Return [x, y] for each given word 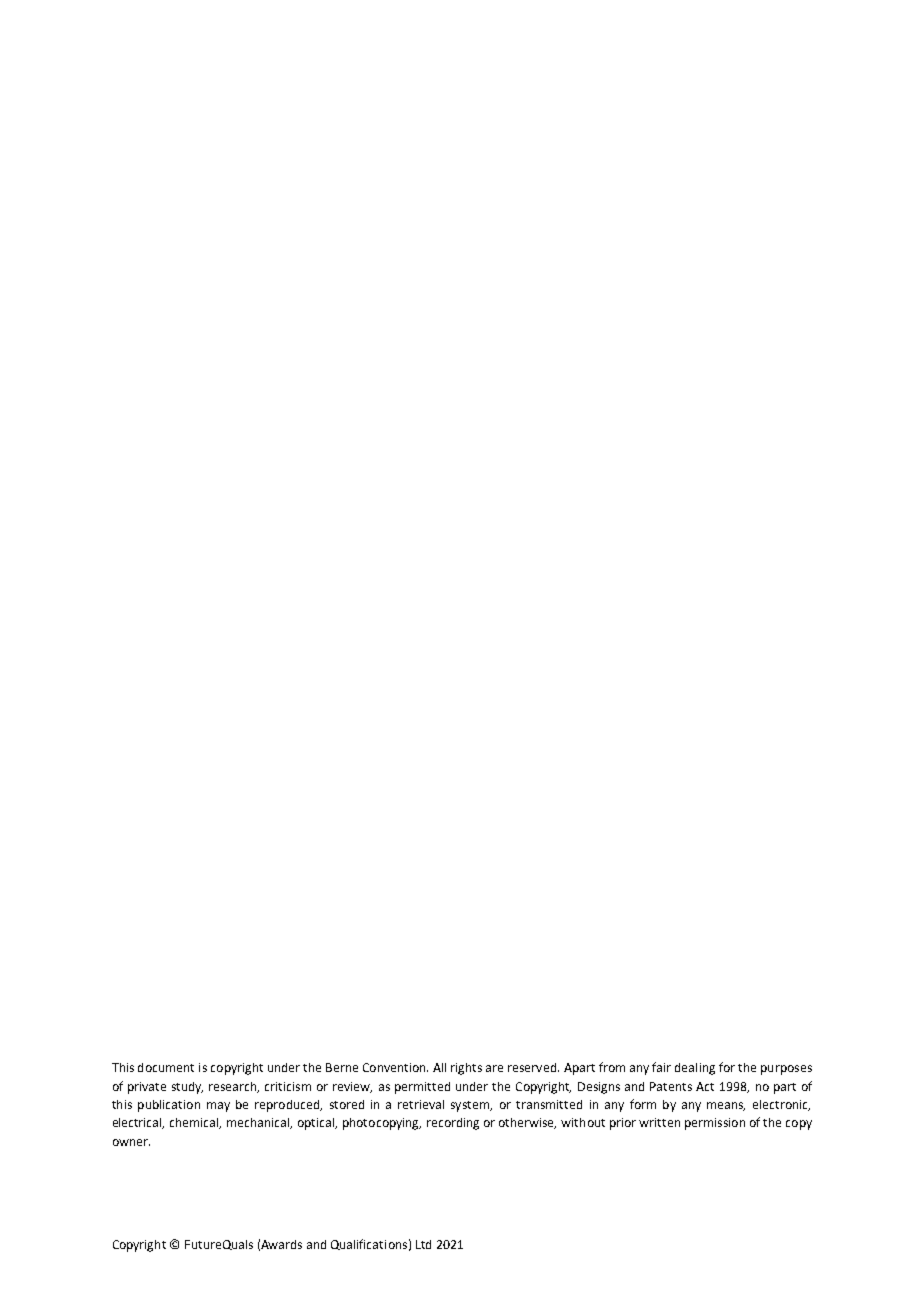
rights [466, 1069]
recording [453, 1124]
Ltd [423, 1244]
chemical [195, 1123]
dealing [695, 1069]
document [166, 1067]
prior [623, 1124]
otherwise [527, 1123]
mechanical [259, 1123]
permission [715, 1124]
